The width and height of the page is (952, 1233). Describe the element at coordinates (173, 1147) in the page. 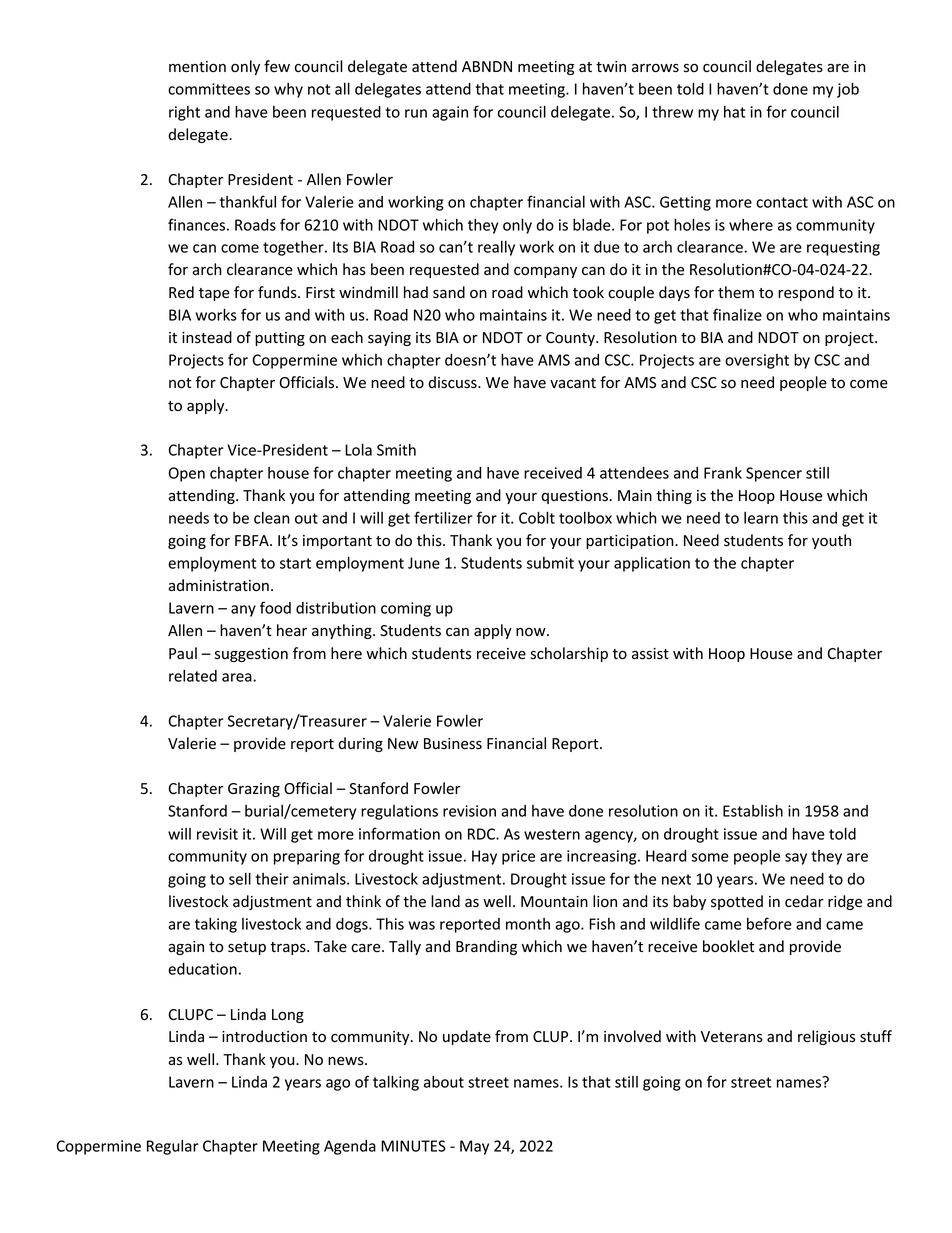

I see `Regular` at that location.
